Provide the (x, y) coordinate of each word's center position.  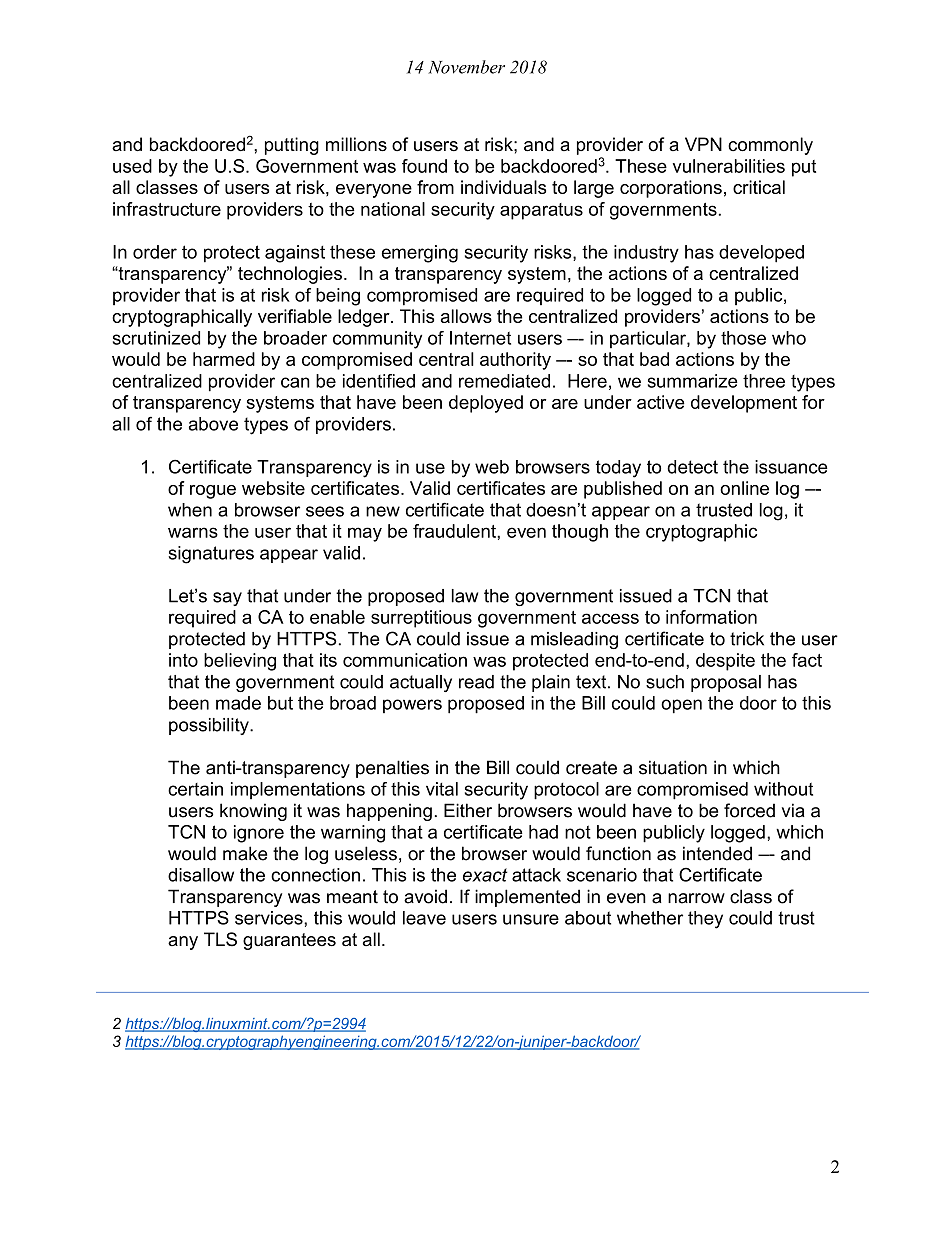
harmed (224, 359)
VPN (703, 144)
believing (240, 662)
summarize (693, 381)
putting (292, 146)
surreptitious (421, 619)
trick (747, 639)
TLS (220, 939)
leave (424, 918)
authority (515, 361)
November (466, 67)
